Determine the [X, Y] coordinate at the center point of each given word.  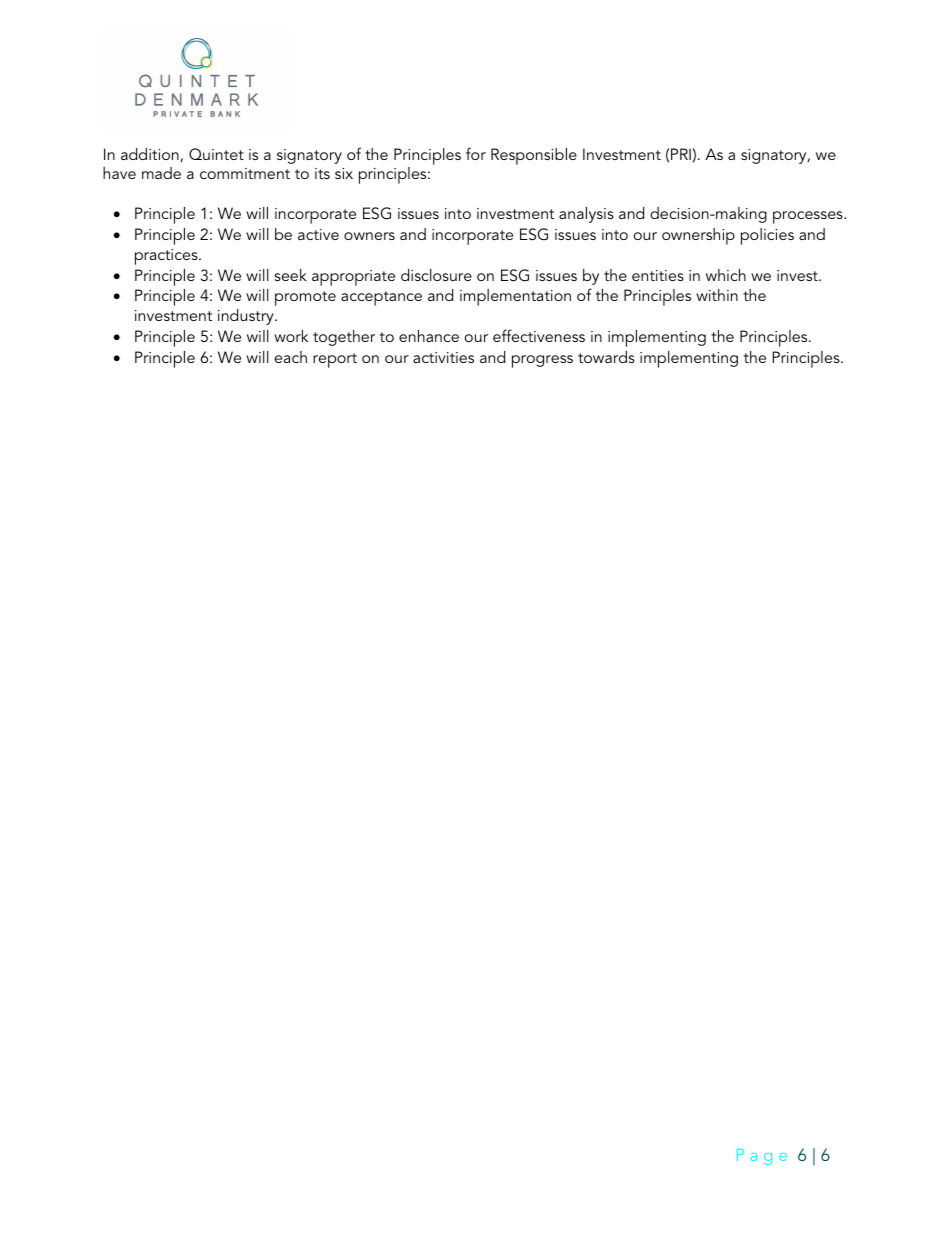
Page [762, 1157]
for [476, 153]
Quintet [216, 154]
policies [767, 236]
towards [606, 357]
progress [542, 361]
